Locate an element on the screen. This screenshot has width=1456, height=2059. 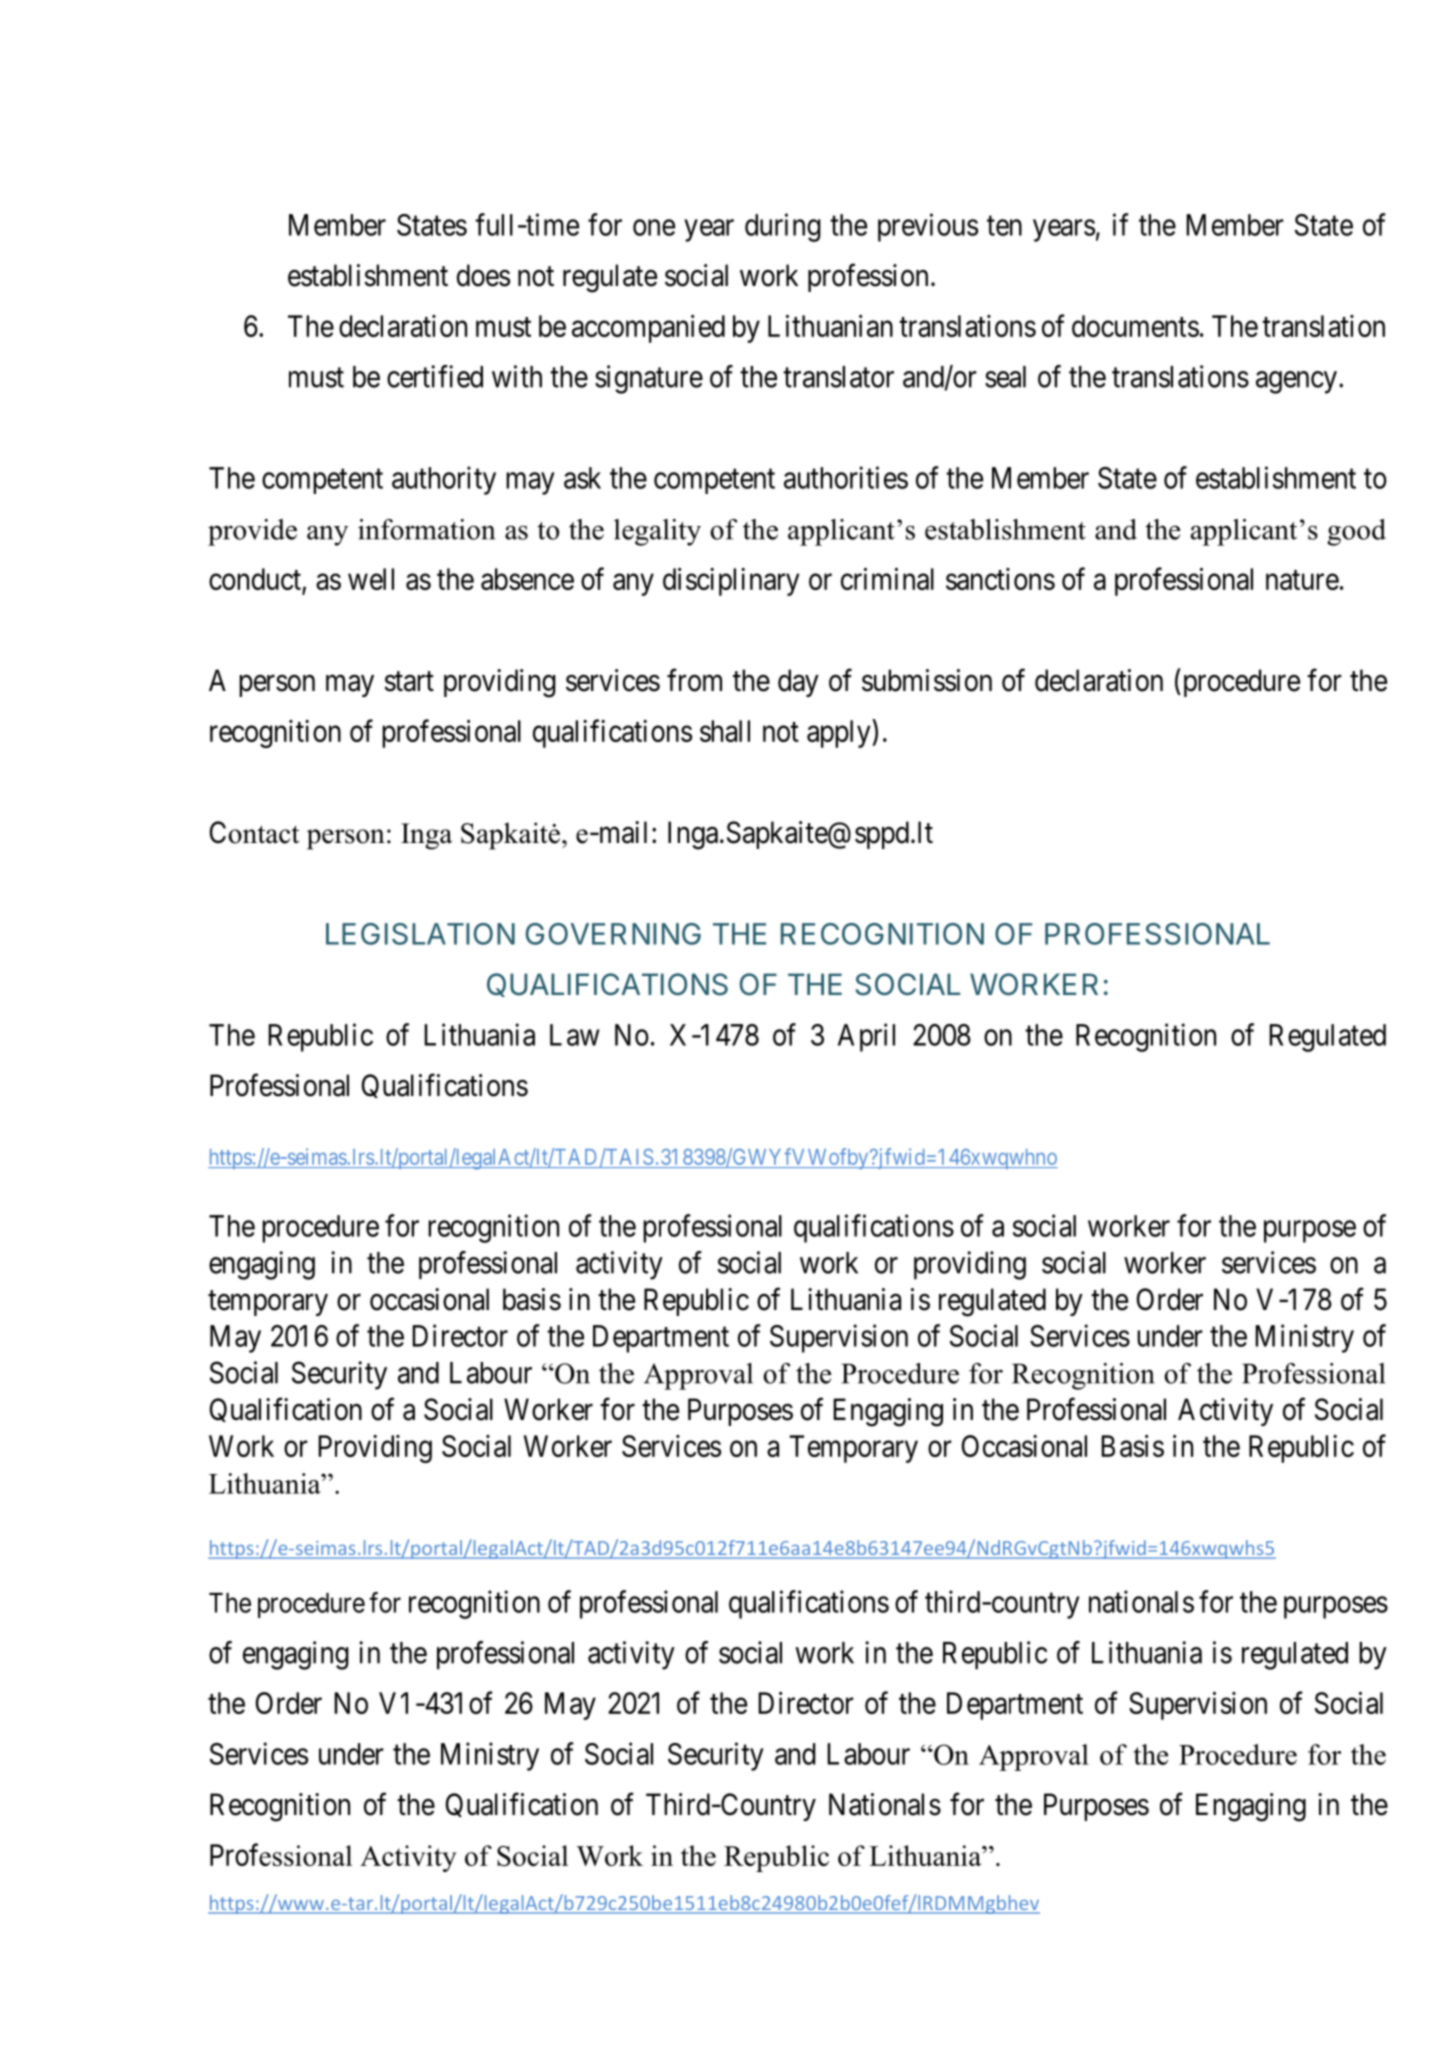
Law is located at coordinates (574, 1035).
